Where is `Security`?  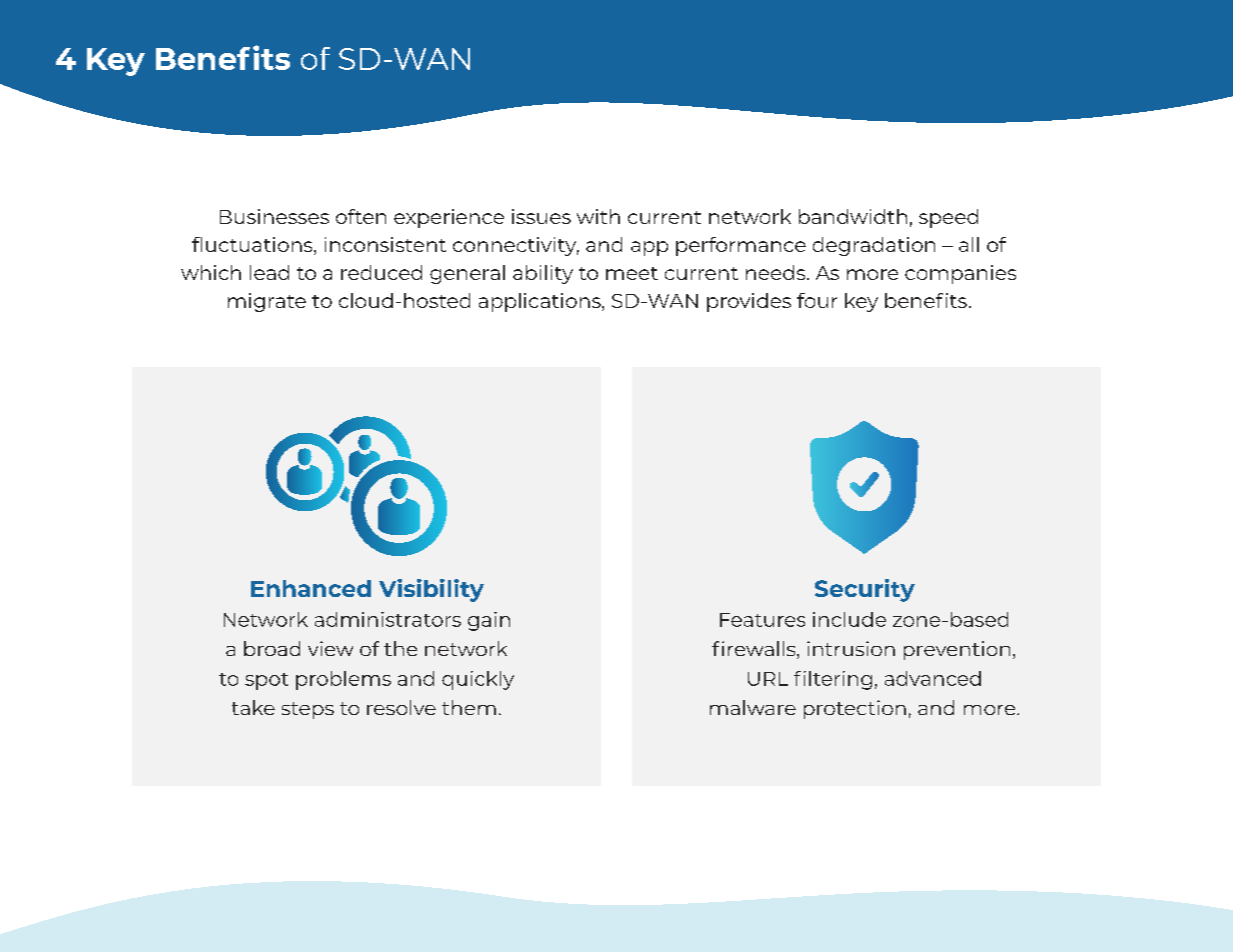
Security is located at coordinates (865, 590).
